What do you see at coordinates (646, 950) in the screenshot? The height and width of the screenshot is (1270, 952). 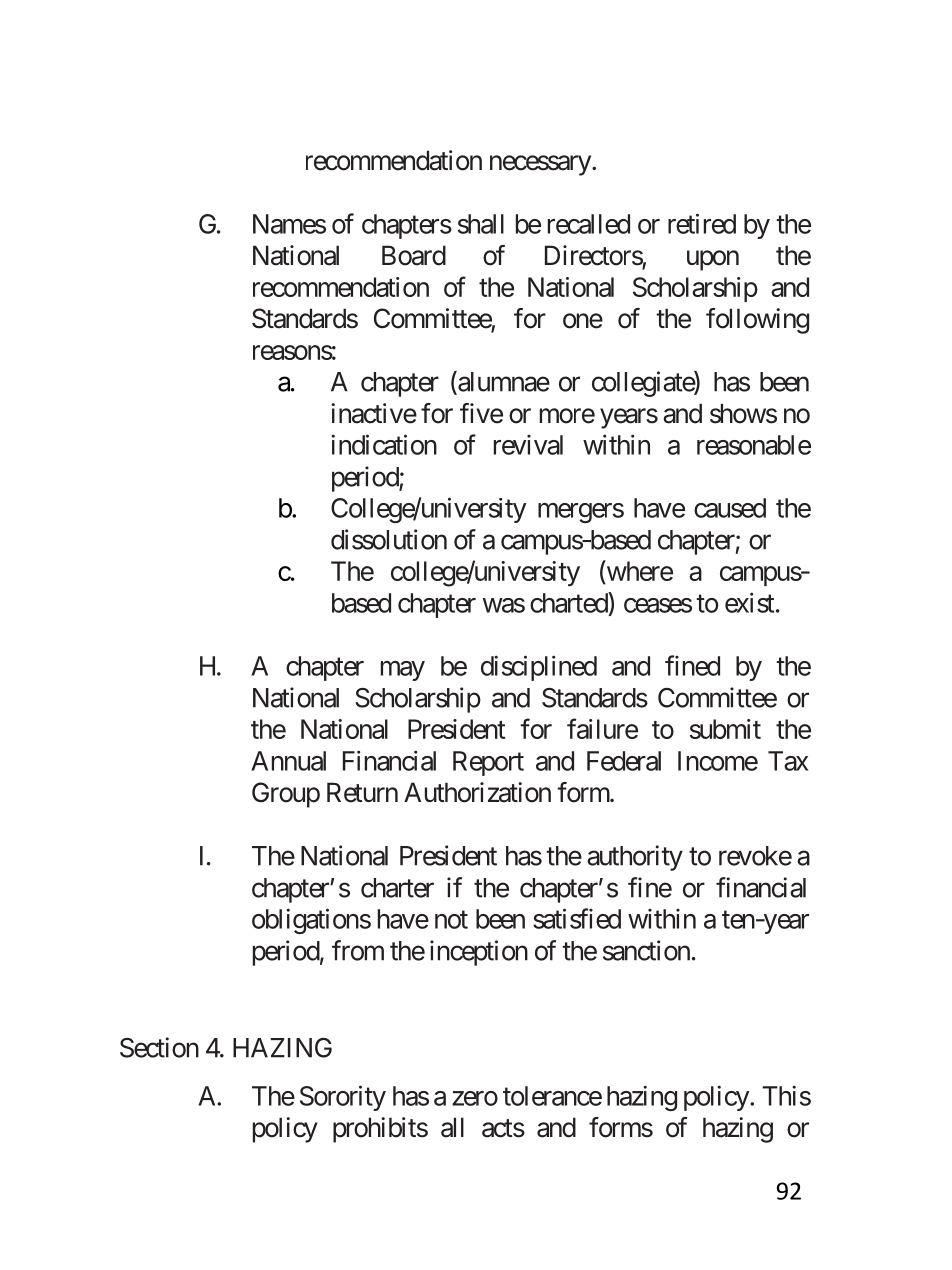 I see `sanction` at bounding box center [646, 950].
